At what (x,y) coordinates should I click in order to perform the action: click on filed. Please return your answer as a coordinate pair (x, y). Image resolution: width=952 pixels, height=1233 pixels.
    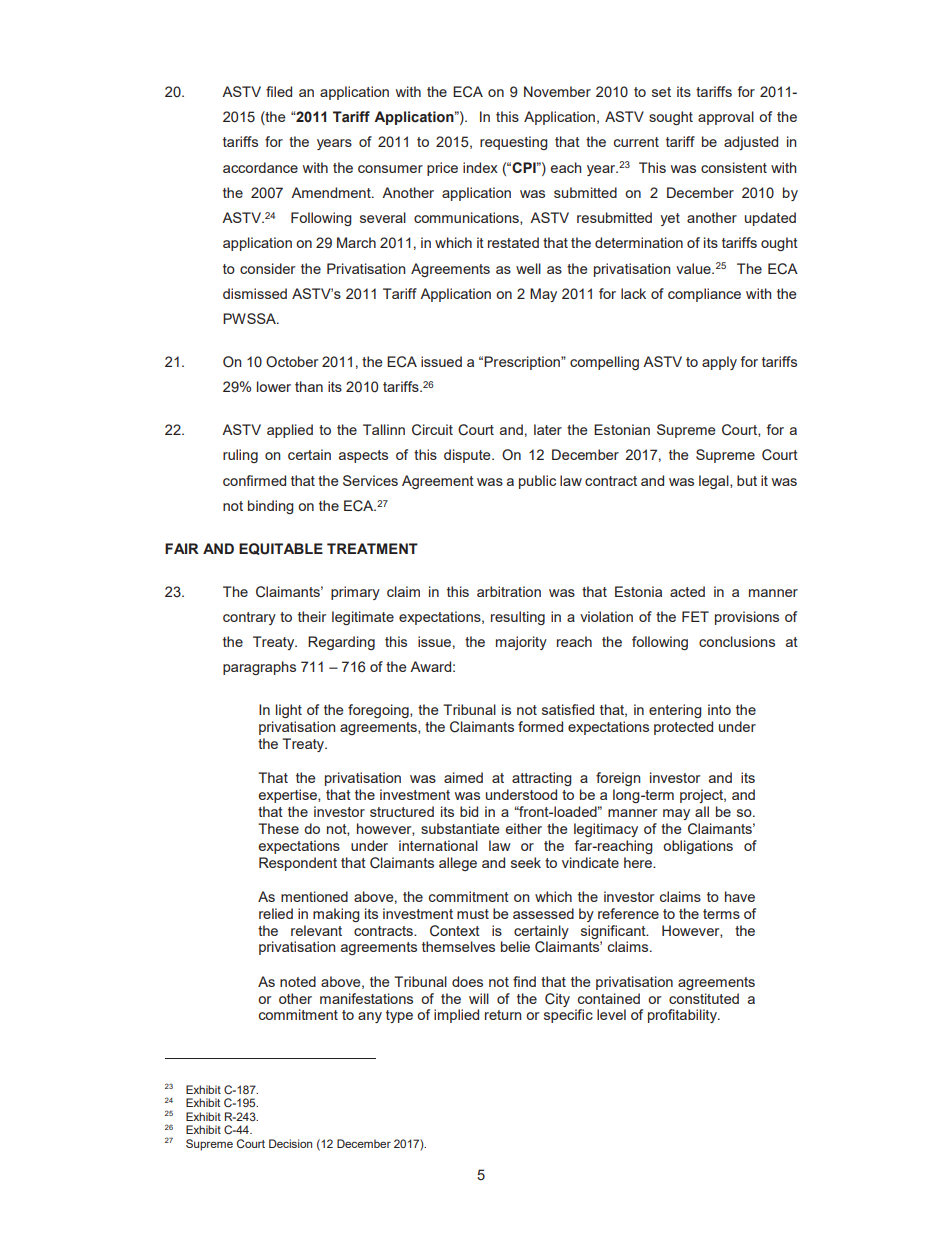
    Looking at the image, I should click on (279, 91).
